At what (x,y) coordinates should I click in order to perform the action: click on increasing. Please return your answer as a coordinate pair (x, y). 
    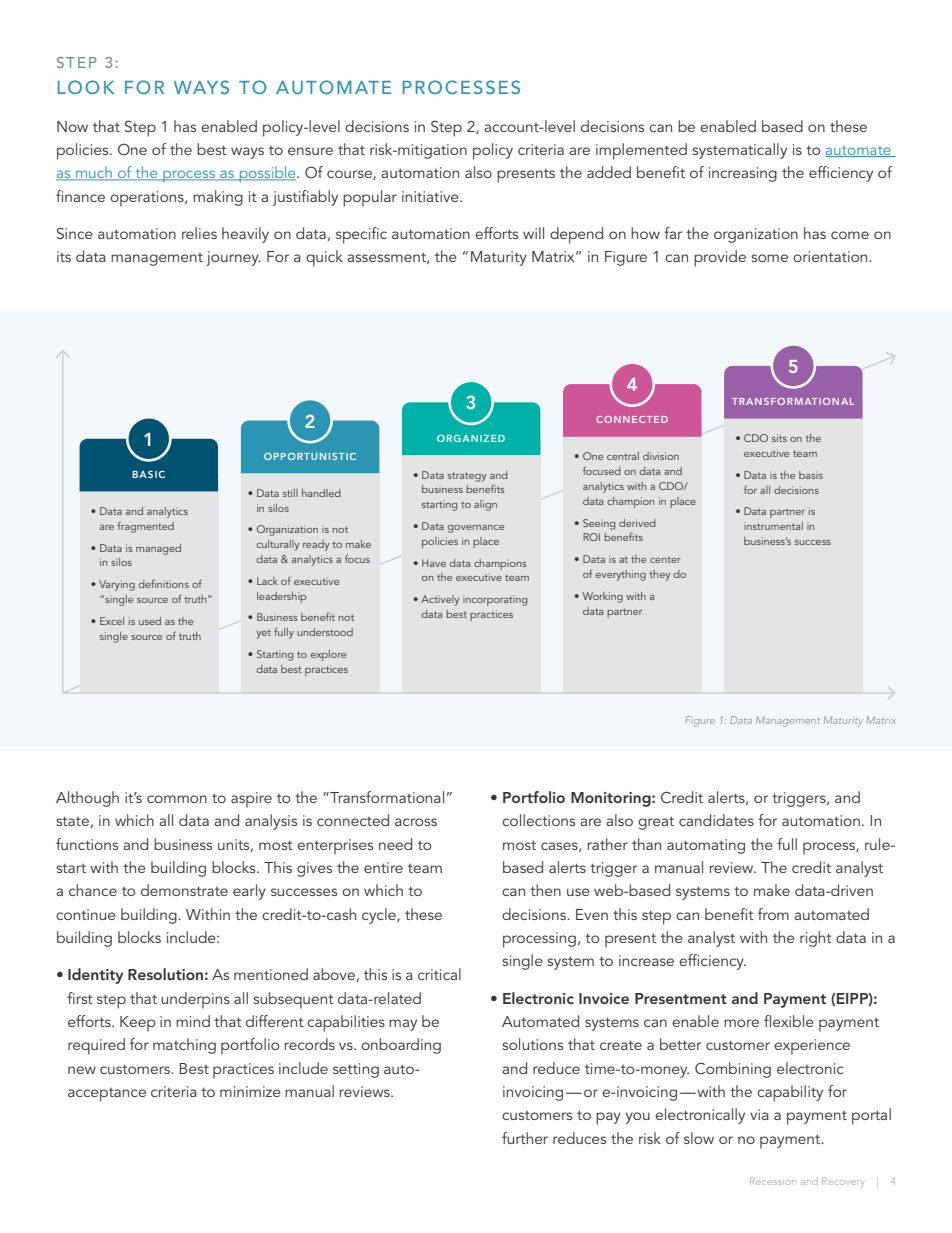
    Looking at the image, I should click on (743, 174).
